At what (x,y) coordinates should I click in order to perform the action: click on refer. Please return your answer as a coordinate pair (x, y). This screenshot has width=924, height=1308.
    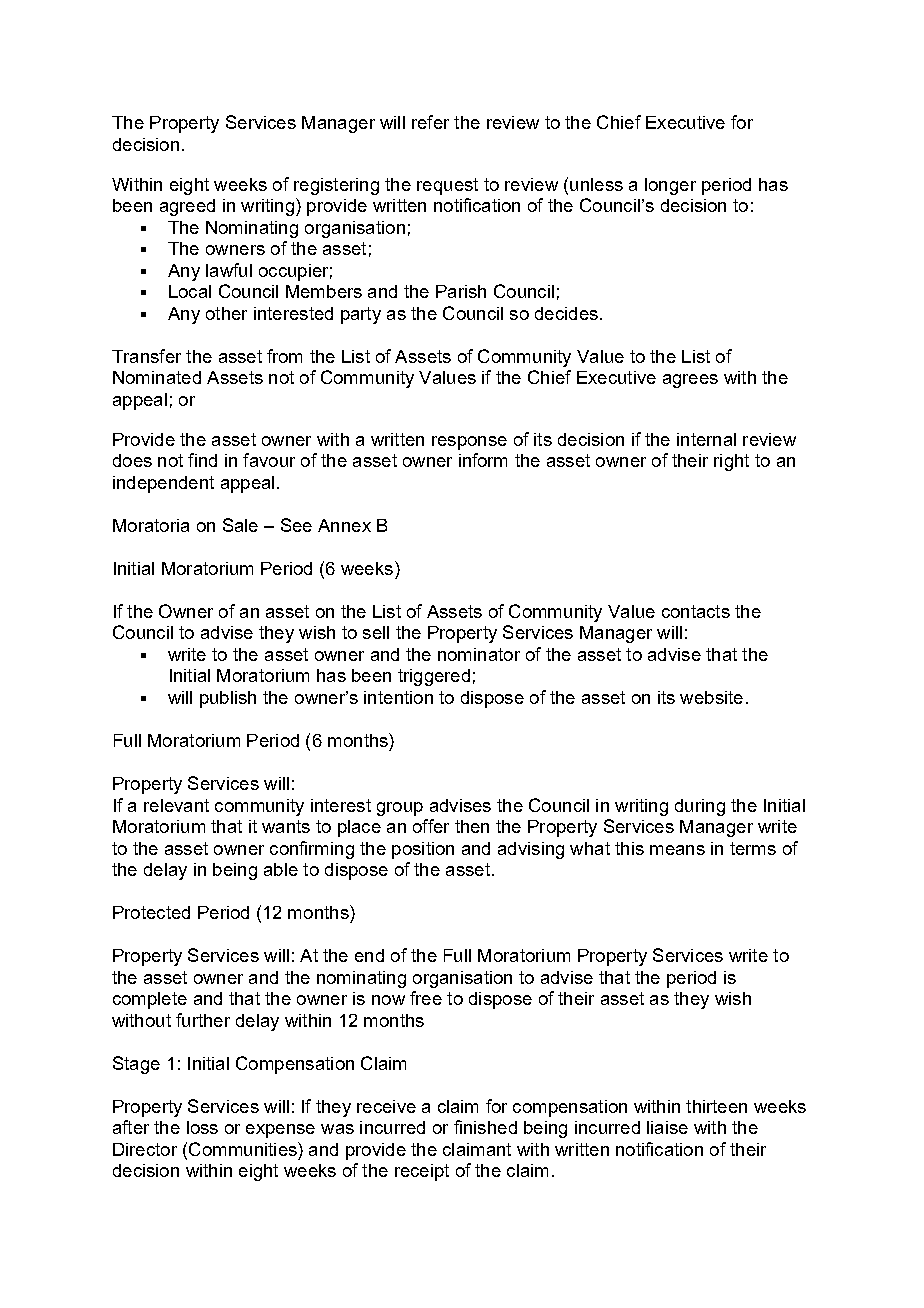
    Looking at the image, I should click on (430, 122).
